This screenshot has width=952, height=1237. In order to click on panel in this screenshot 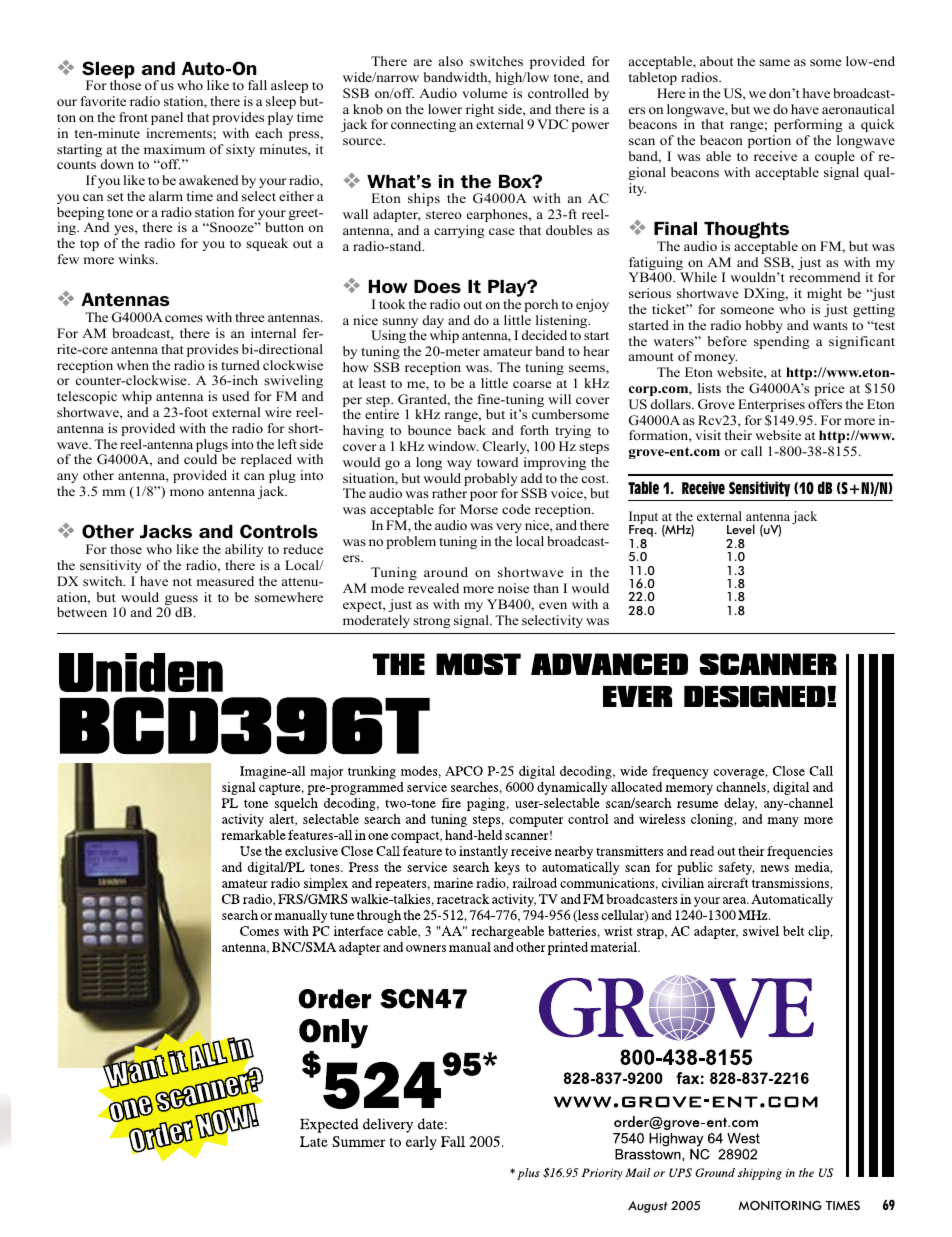, I will do `click(167, 118)`.
